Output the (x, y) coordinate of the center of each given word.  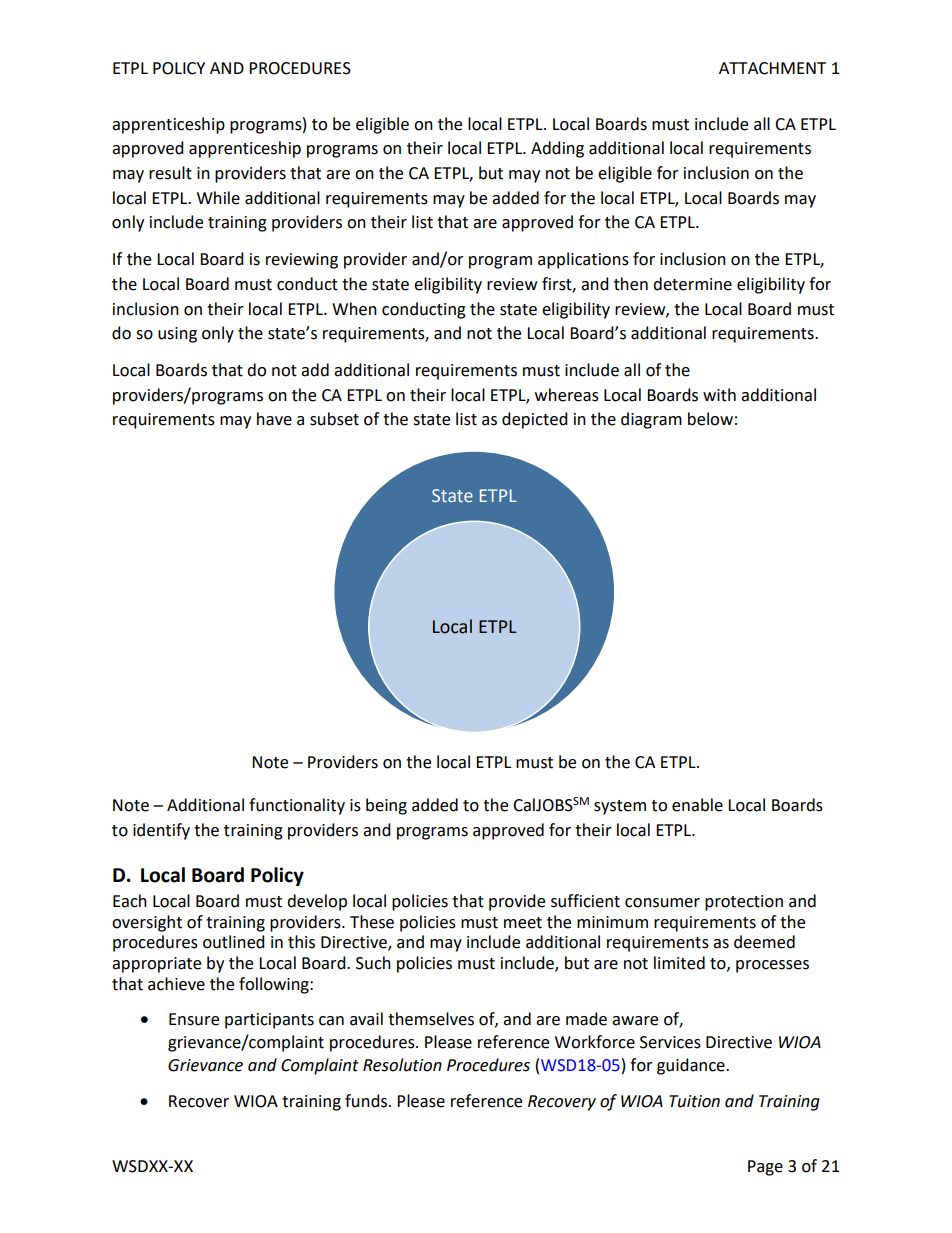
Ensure (194, 1019)
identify (161, 831)
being (386, 806)
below (710, 419)
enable (697, 805)
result (170, 173)
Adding (557, 149)
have (274, 419)
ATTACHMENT (772, 68)
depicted (535, 420)
